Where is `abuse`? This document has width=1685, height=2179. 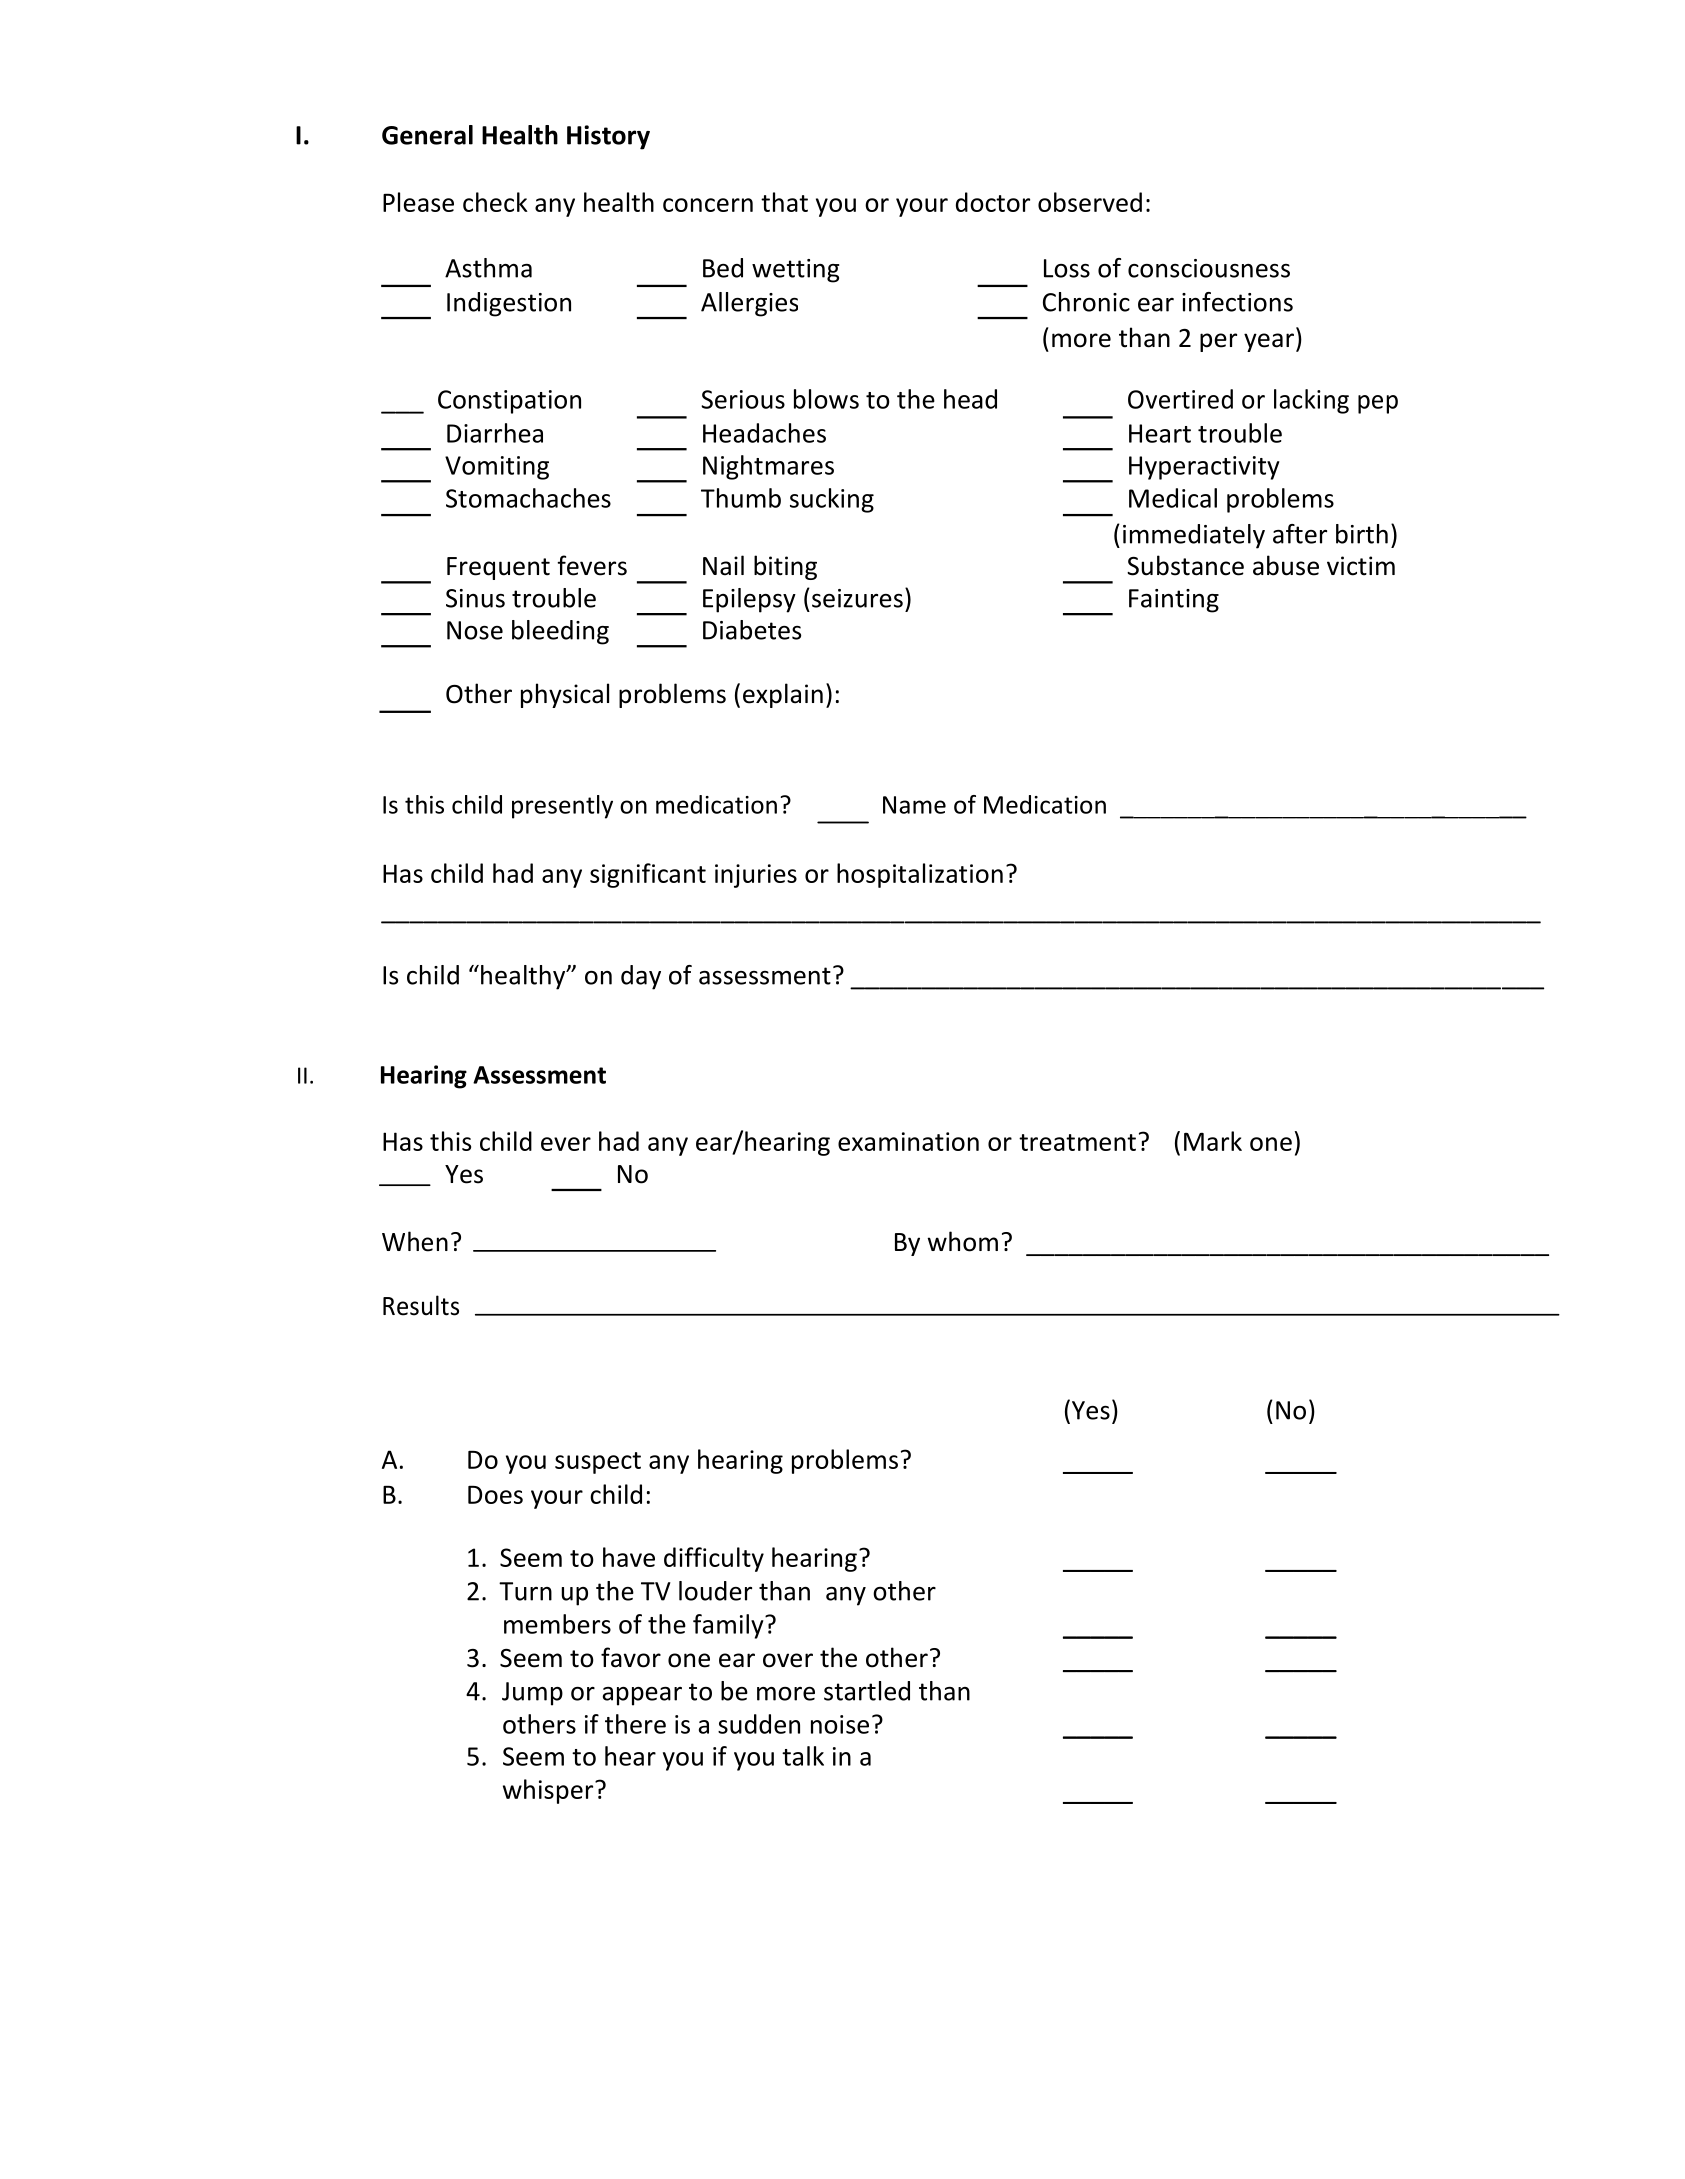 abuse is located at coordinates (1286, 565).
